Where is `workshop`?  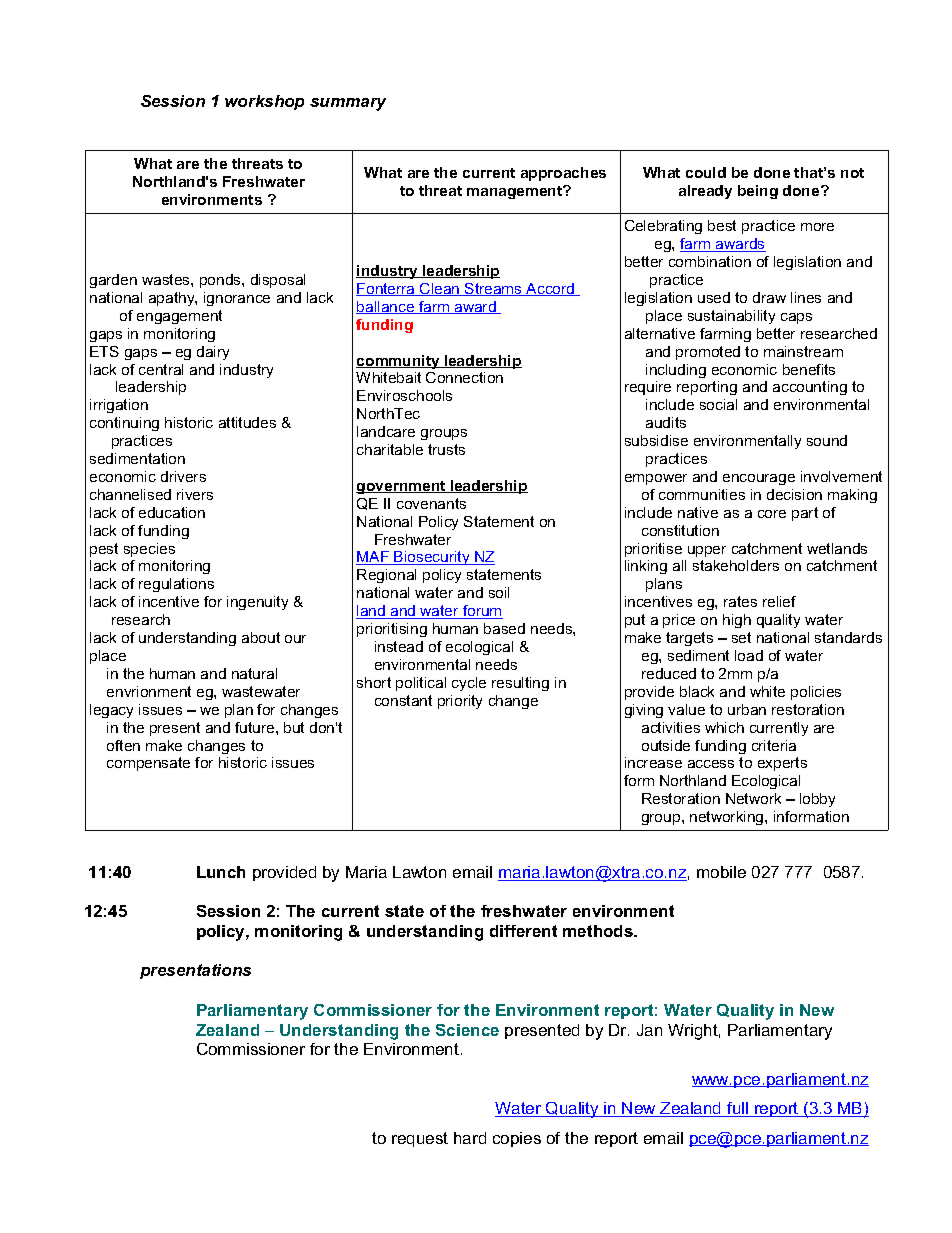 workshop is located at coordinates (264, 102).
